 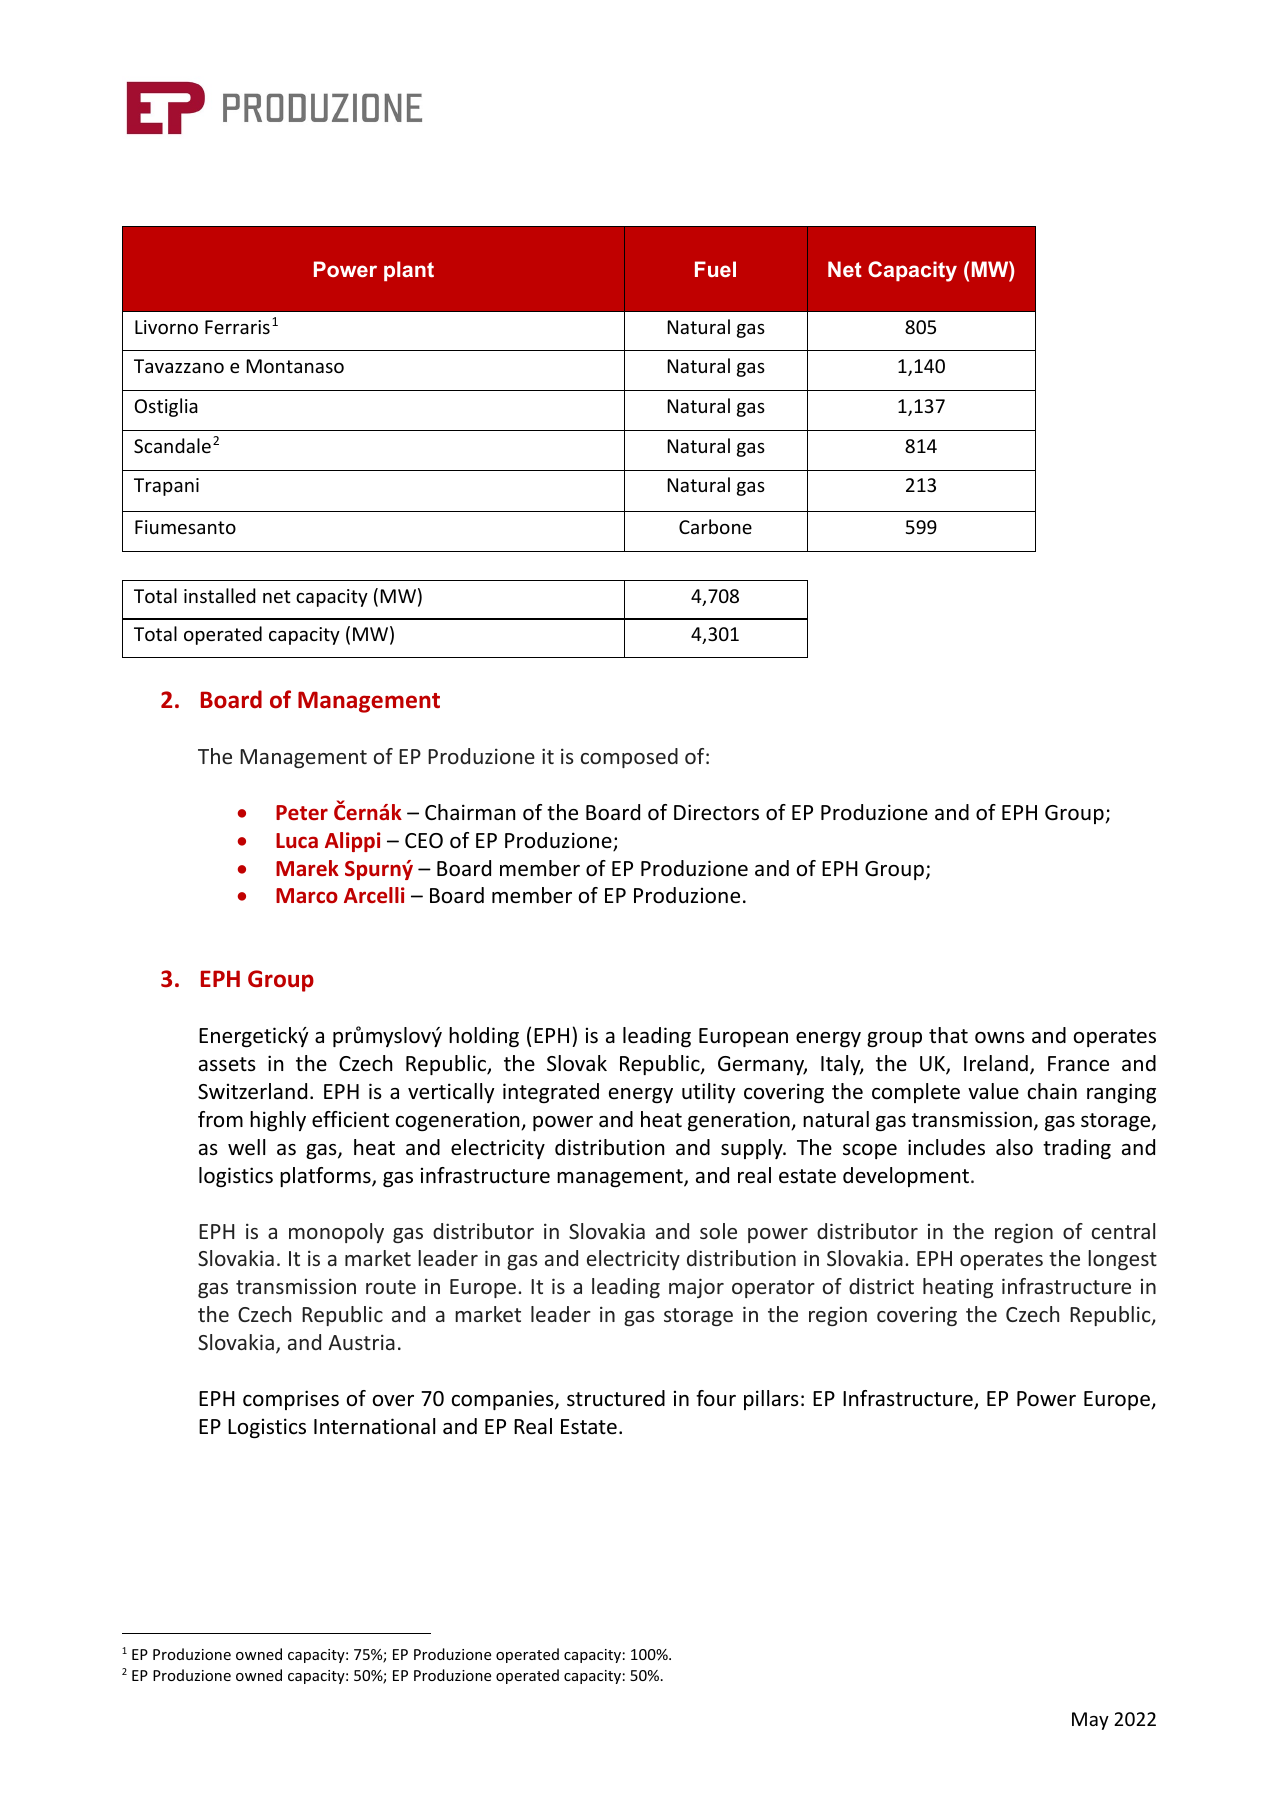 I want to click on Marco, so click(x=307, y=895).
